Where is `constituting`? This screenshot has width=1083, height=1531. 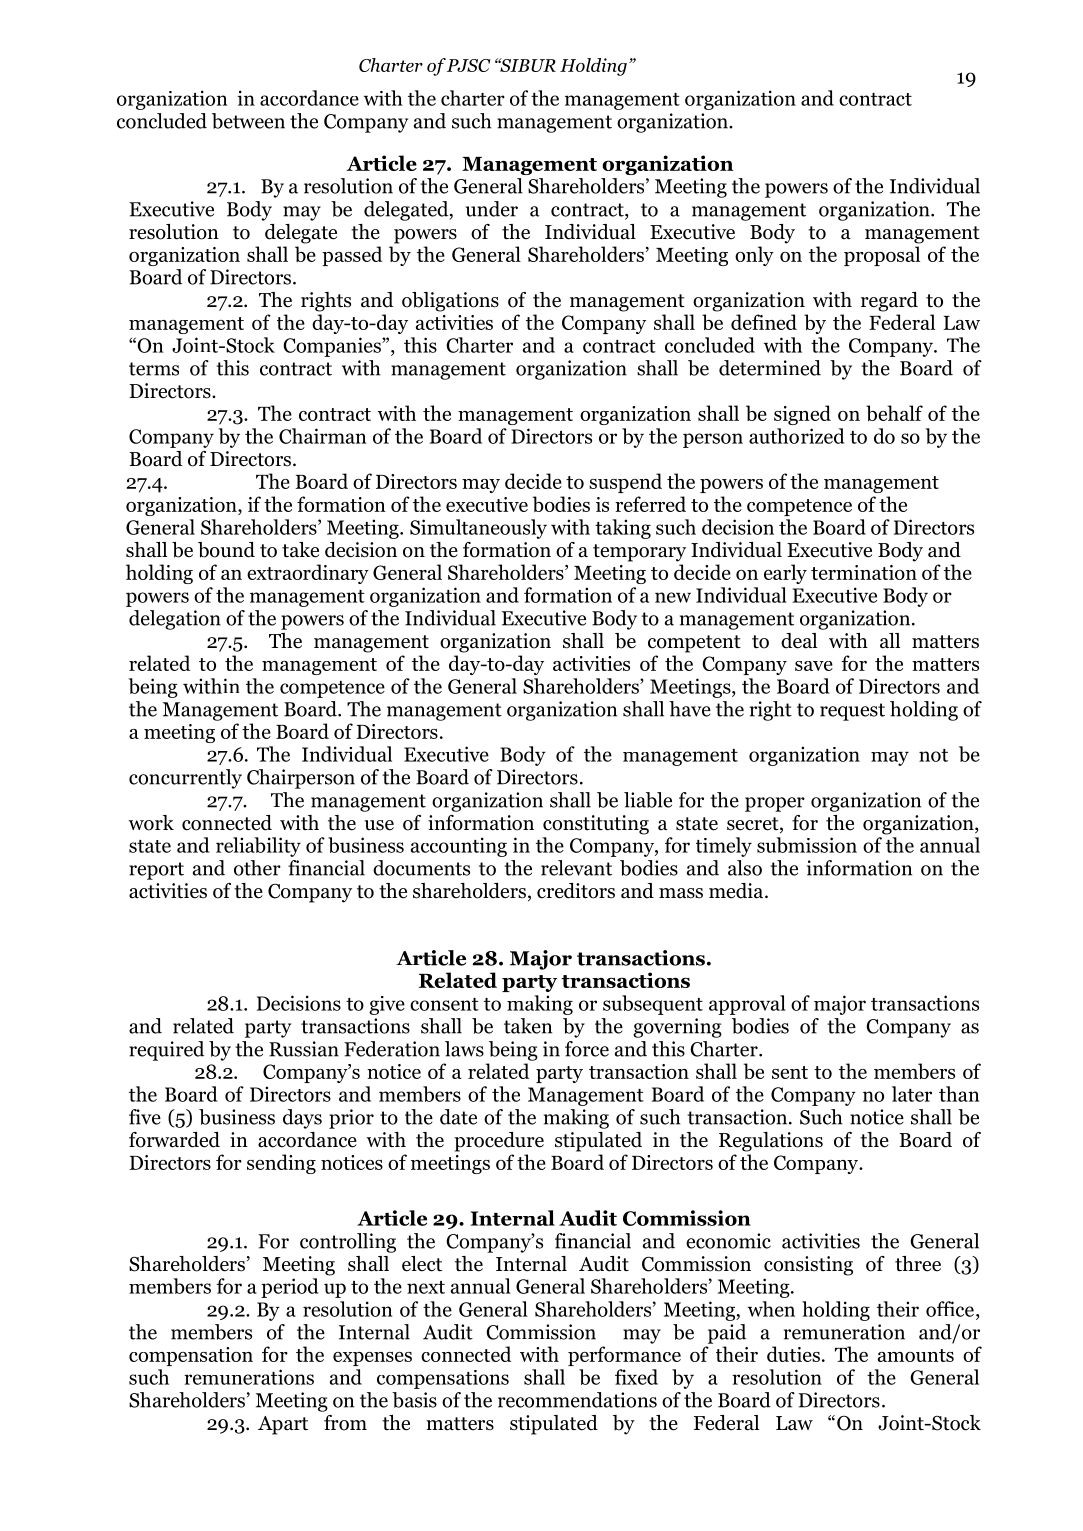
constituting is located at coordinates (596, 825).
